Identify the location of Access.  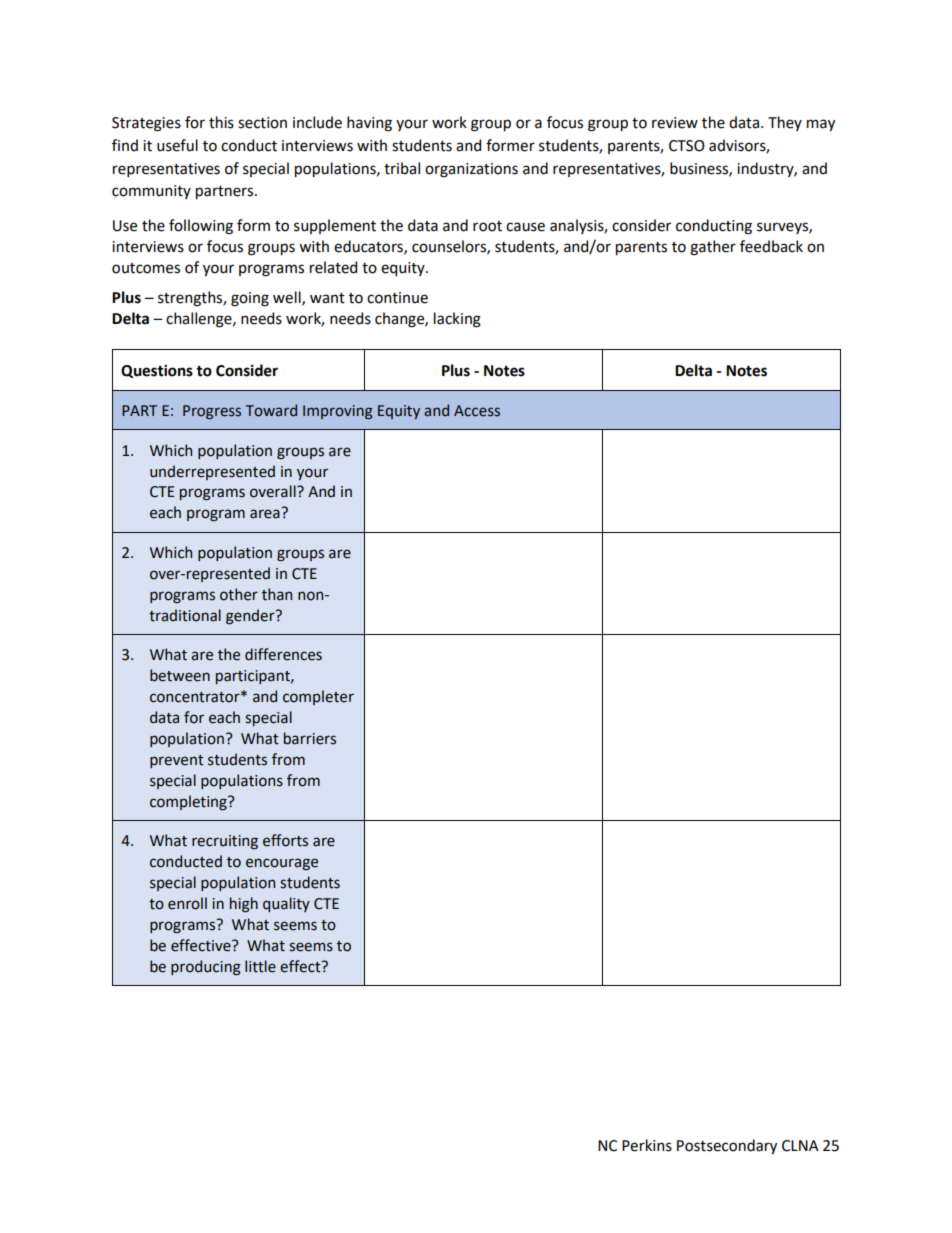
(477, 411).
